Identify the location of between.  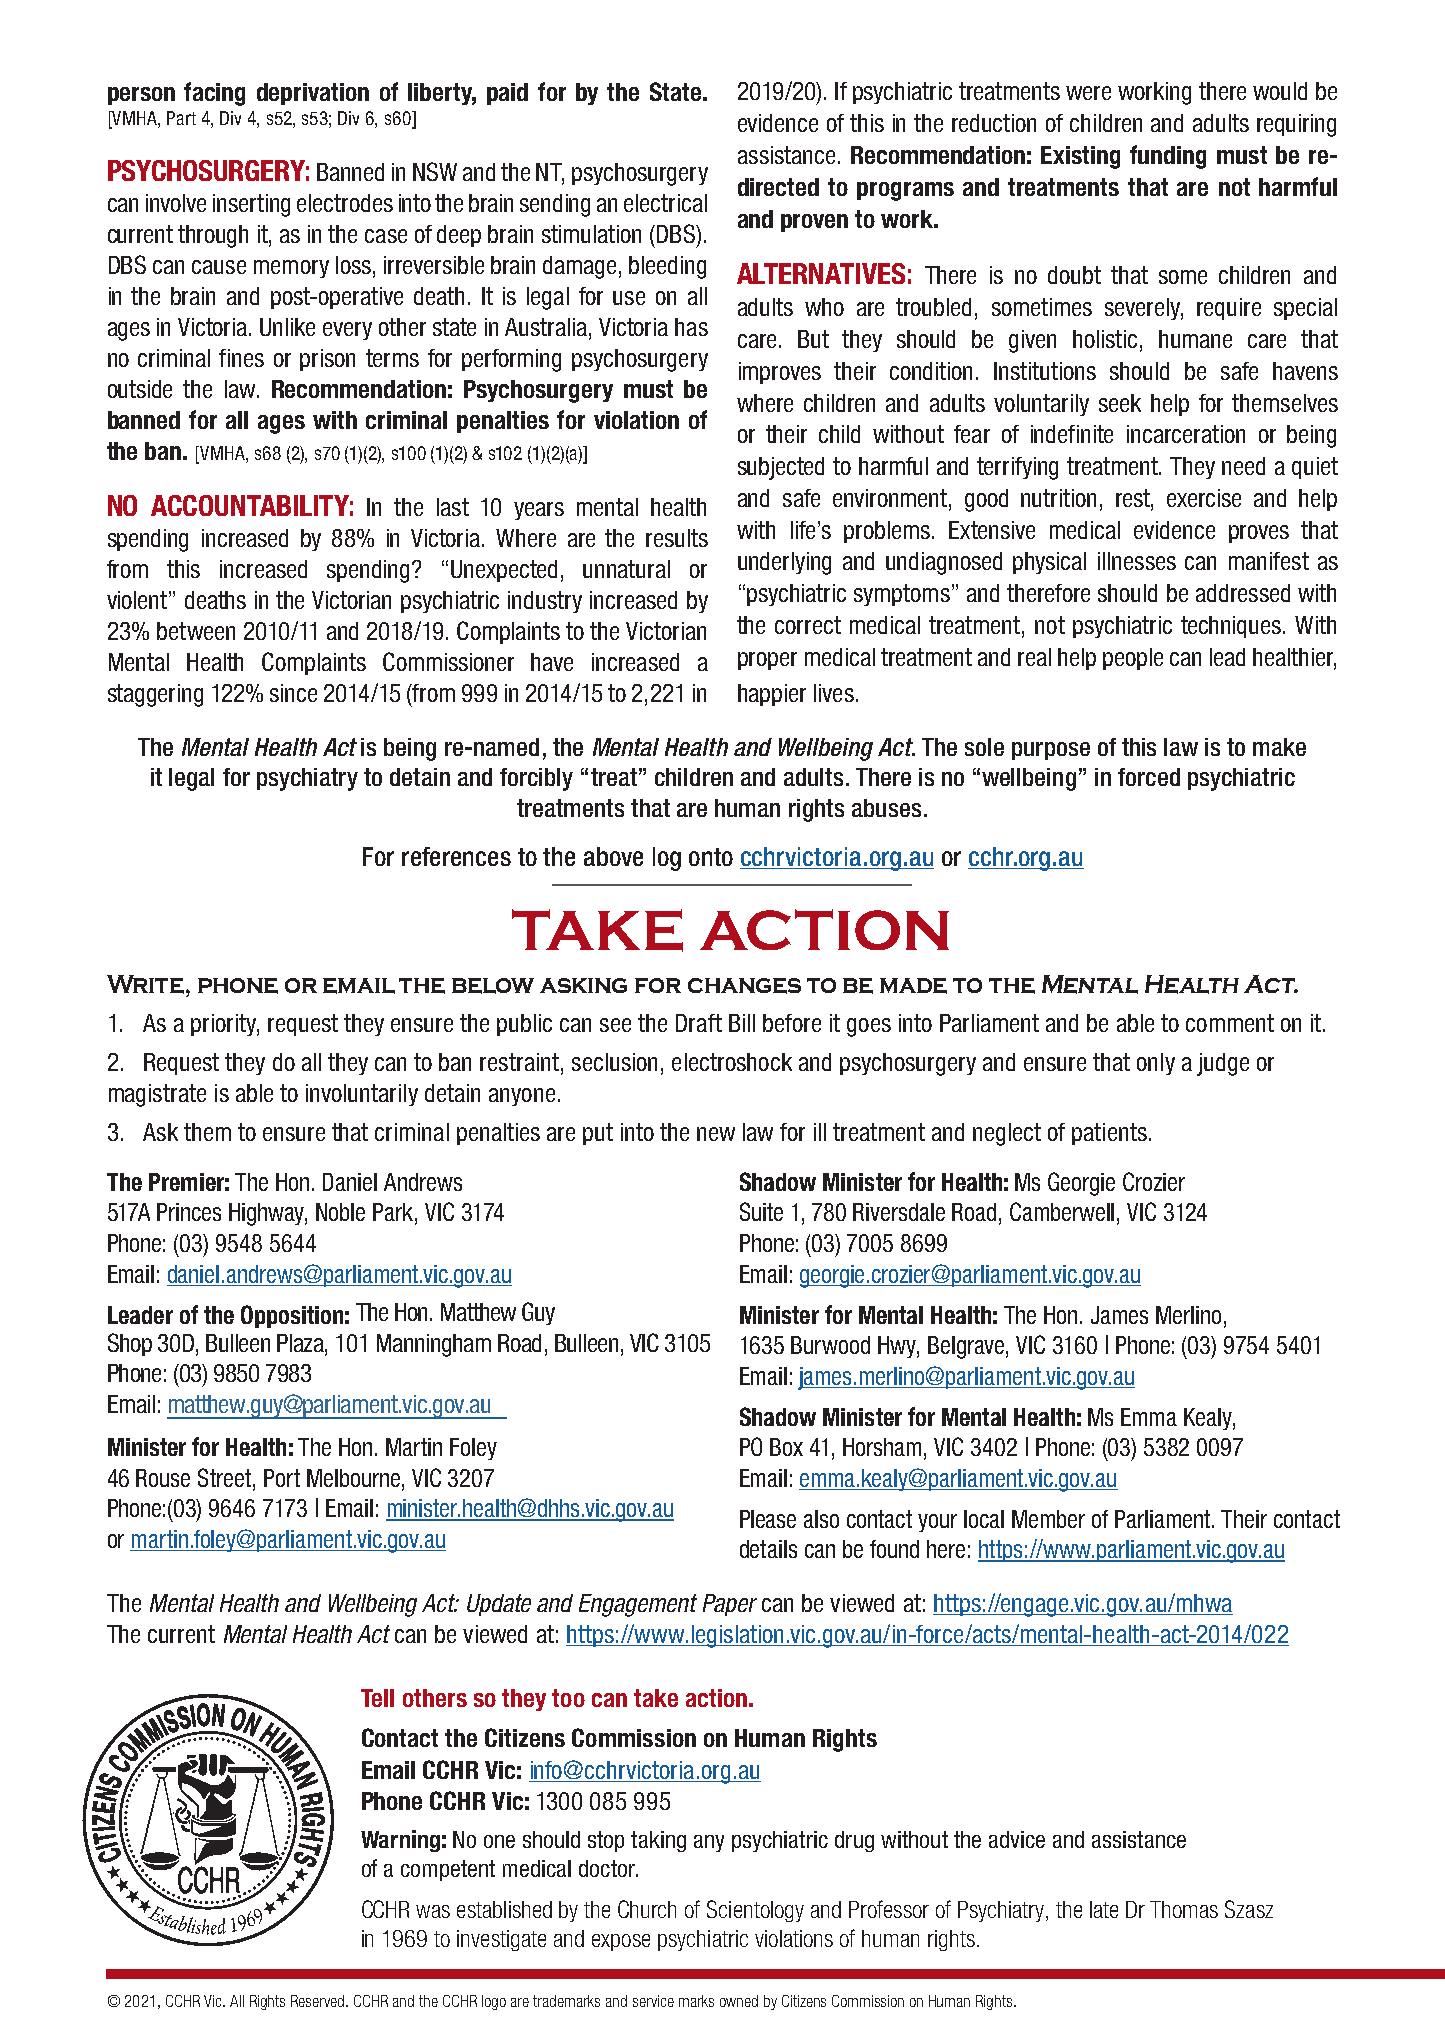
(196, 631).
